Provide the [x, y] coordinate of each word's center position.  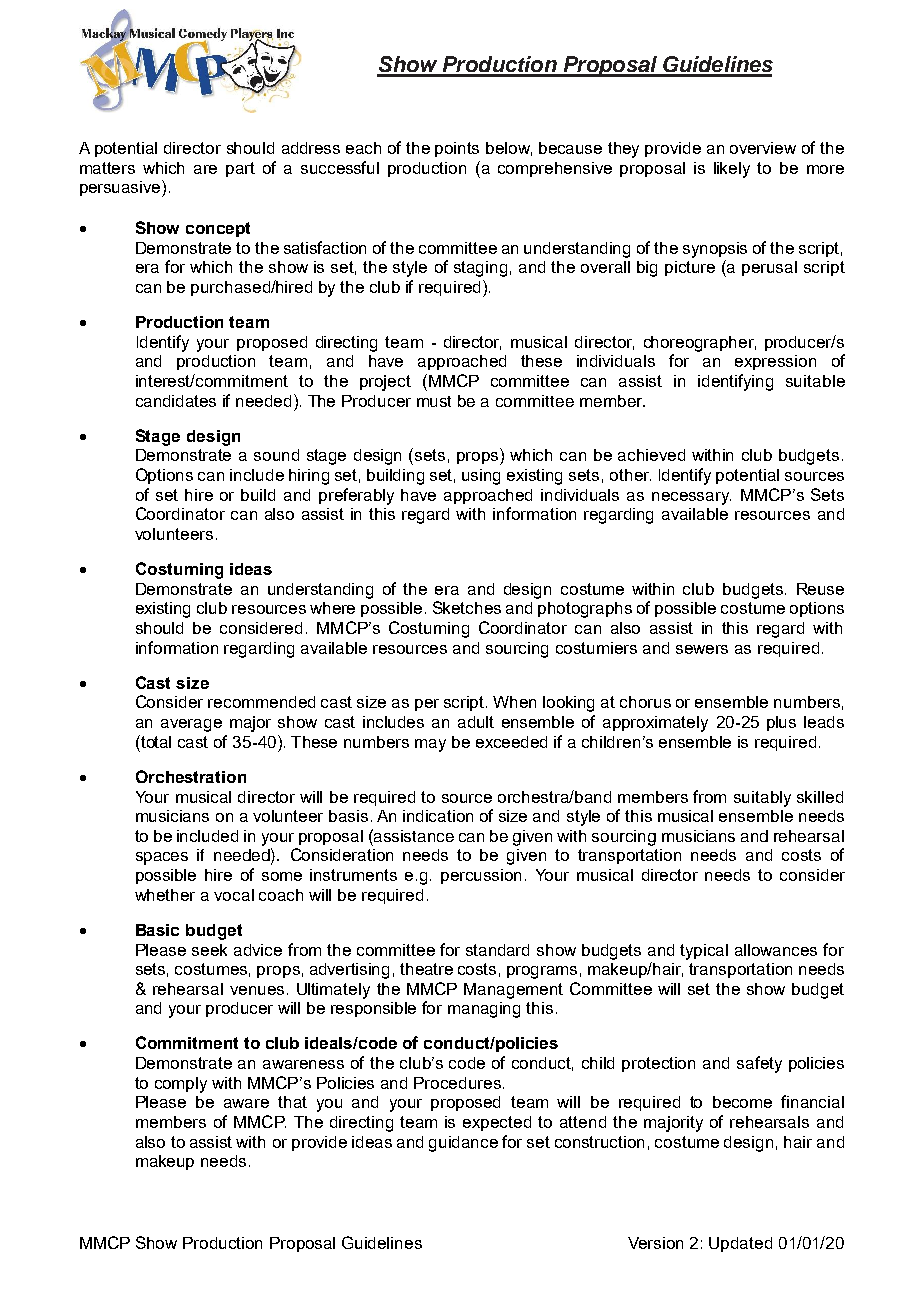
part [240, 169]
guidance [463, 1144]
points [457, 149]
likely [732, 170]
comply [181, 1085]
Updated [740, 1244]
